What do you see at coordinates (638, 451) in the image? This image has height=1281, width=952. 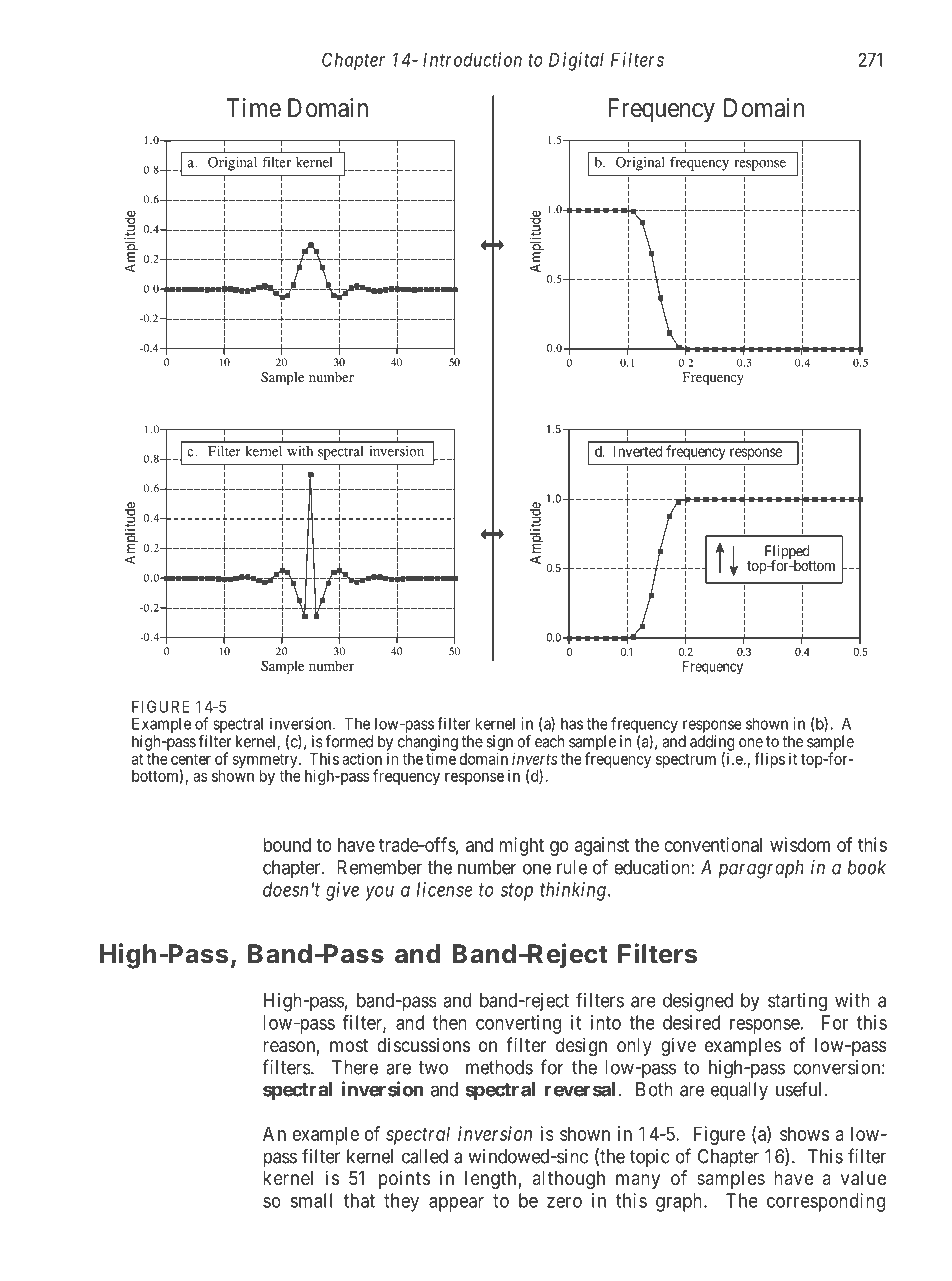 I see `Inverted` at bounding box center [638, 451].
